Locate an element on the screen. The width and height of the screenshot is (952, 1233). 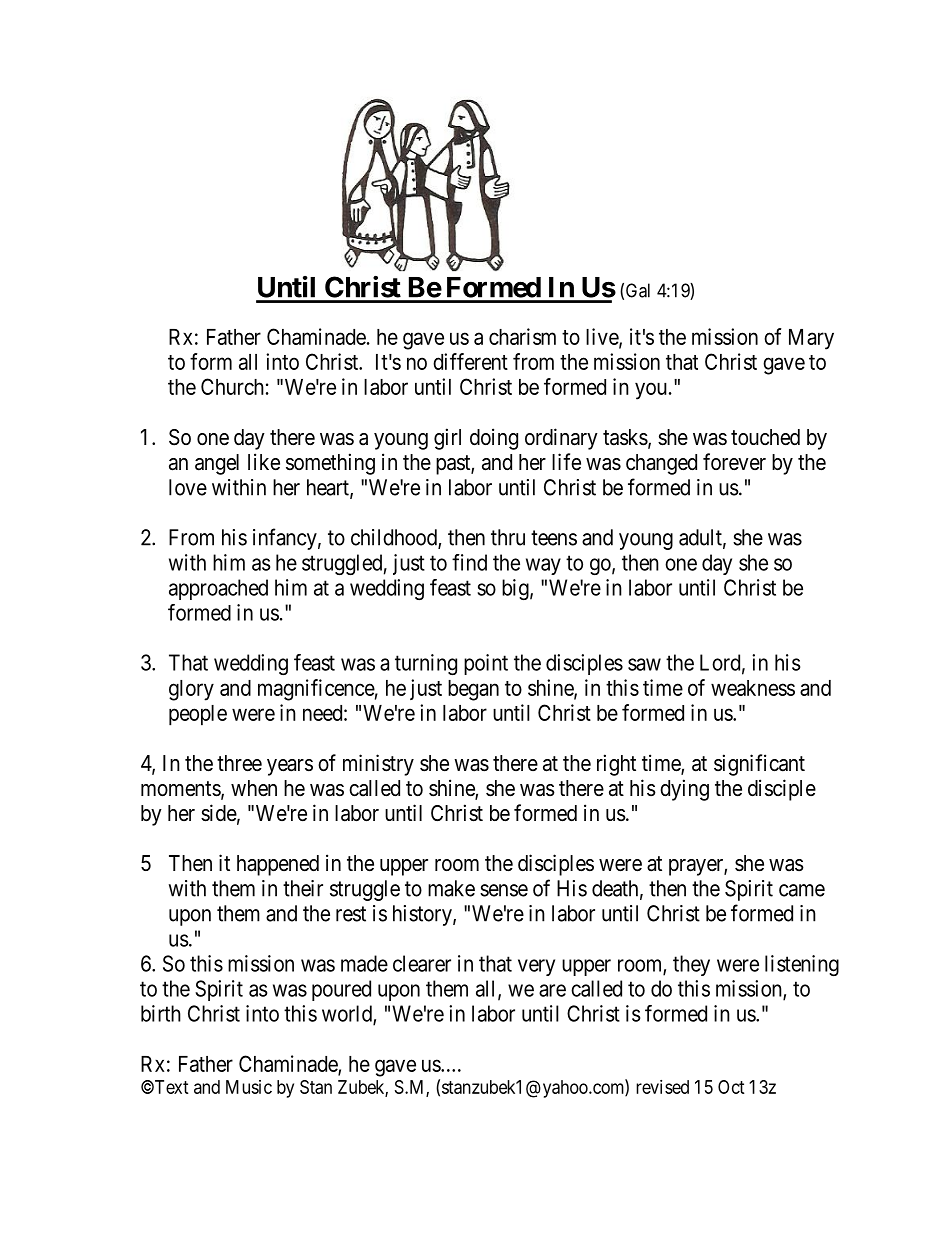
Church is located at coordinates (232, 386).
